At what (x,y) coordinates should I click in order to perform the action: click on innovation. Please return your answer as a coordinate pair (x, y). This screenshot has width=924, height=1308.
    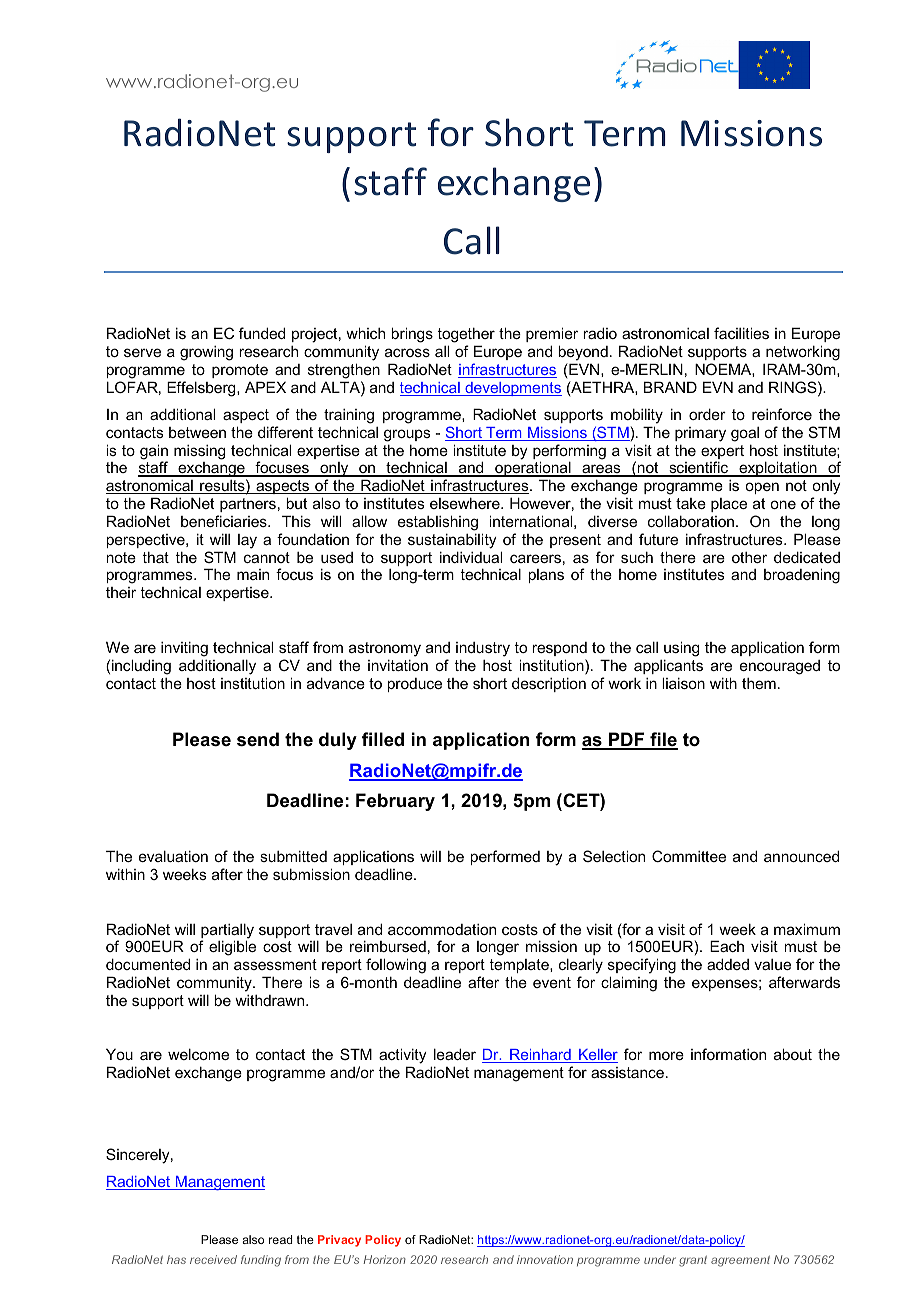
    Looking at the image, I should click on (545, 1259).
